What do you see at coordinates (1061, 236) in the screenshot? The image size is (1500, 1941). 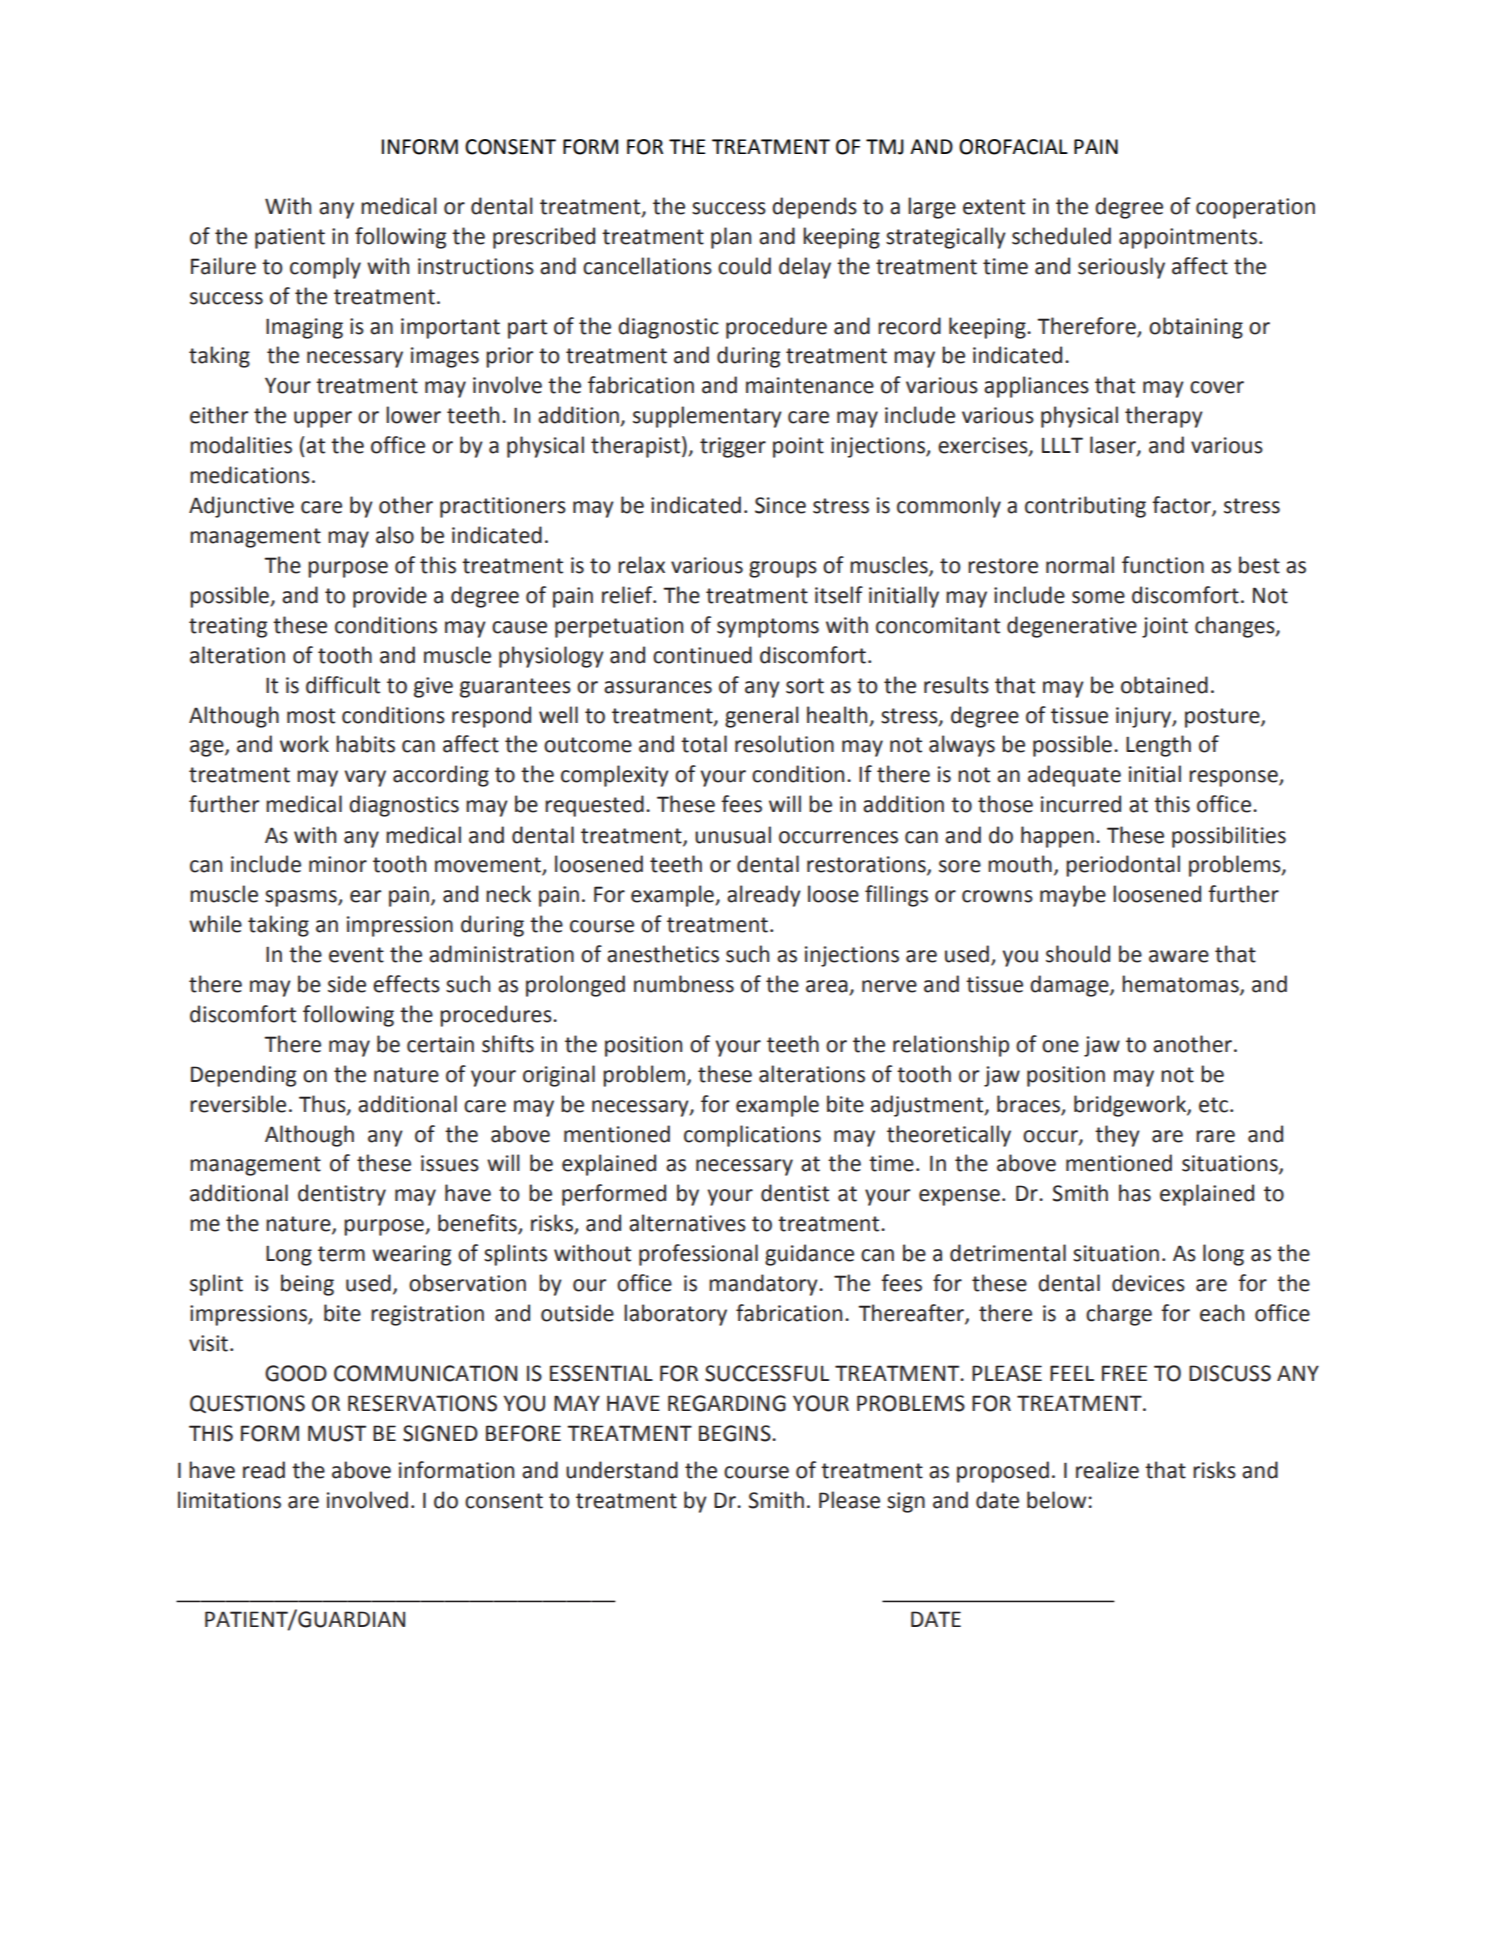 I see `scheduled` at bounding box center [1061, 236].
